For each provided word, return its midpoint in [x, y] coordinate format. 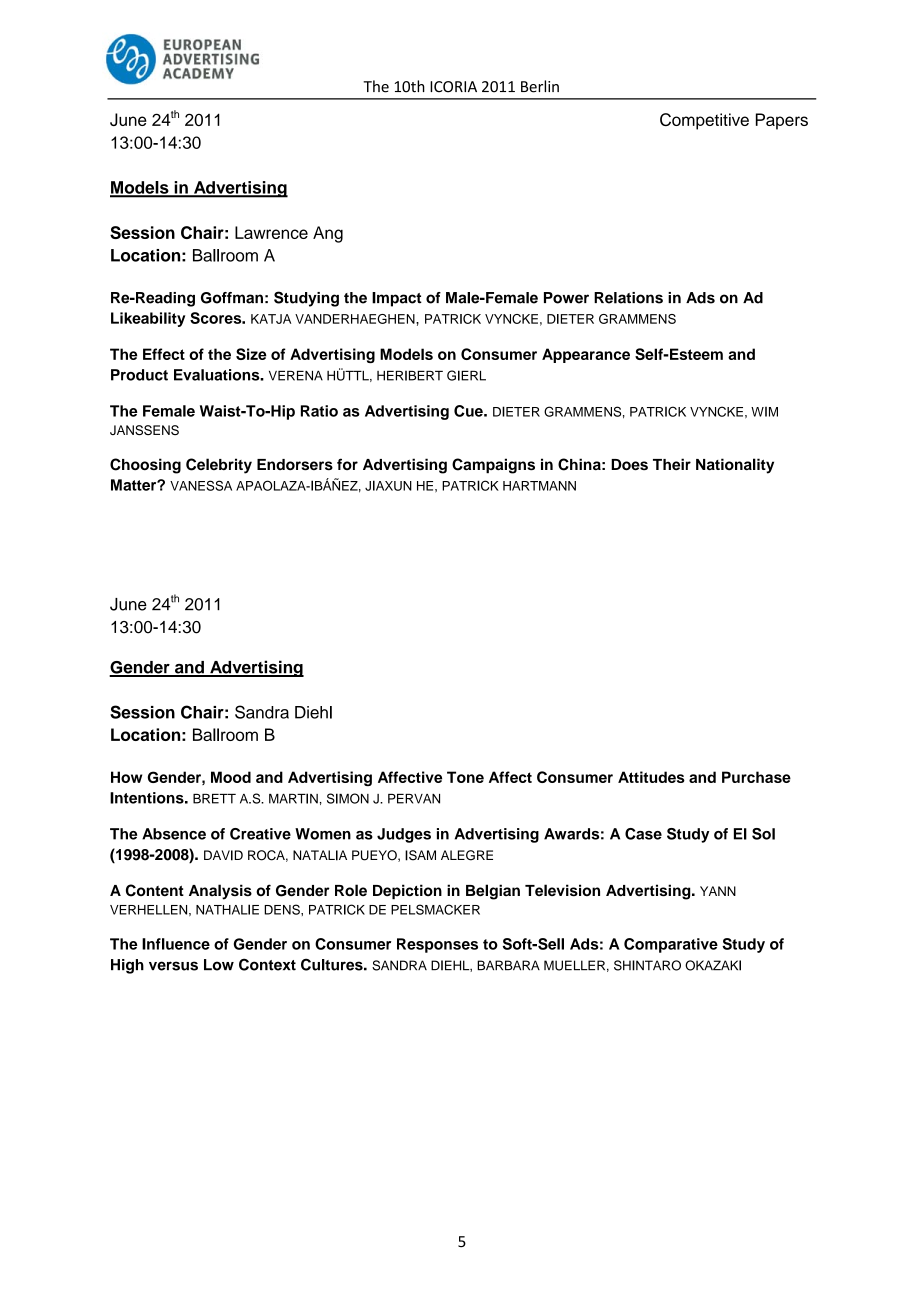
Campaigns [493, 466]
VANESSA [201, 485]
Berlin [540, 86]
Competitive [704, 121]
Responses [437, 945]
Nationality [735, 466]
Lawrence [271, 232]
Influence [176, 944]
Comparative [671, 945]
